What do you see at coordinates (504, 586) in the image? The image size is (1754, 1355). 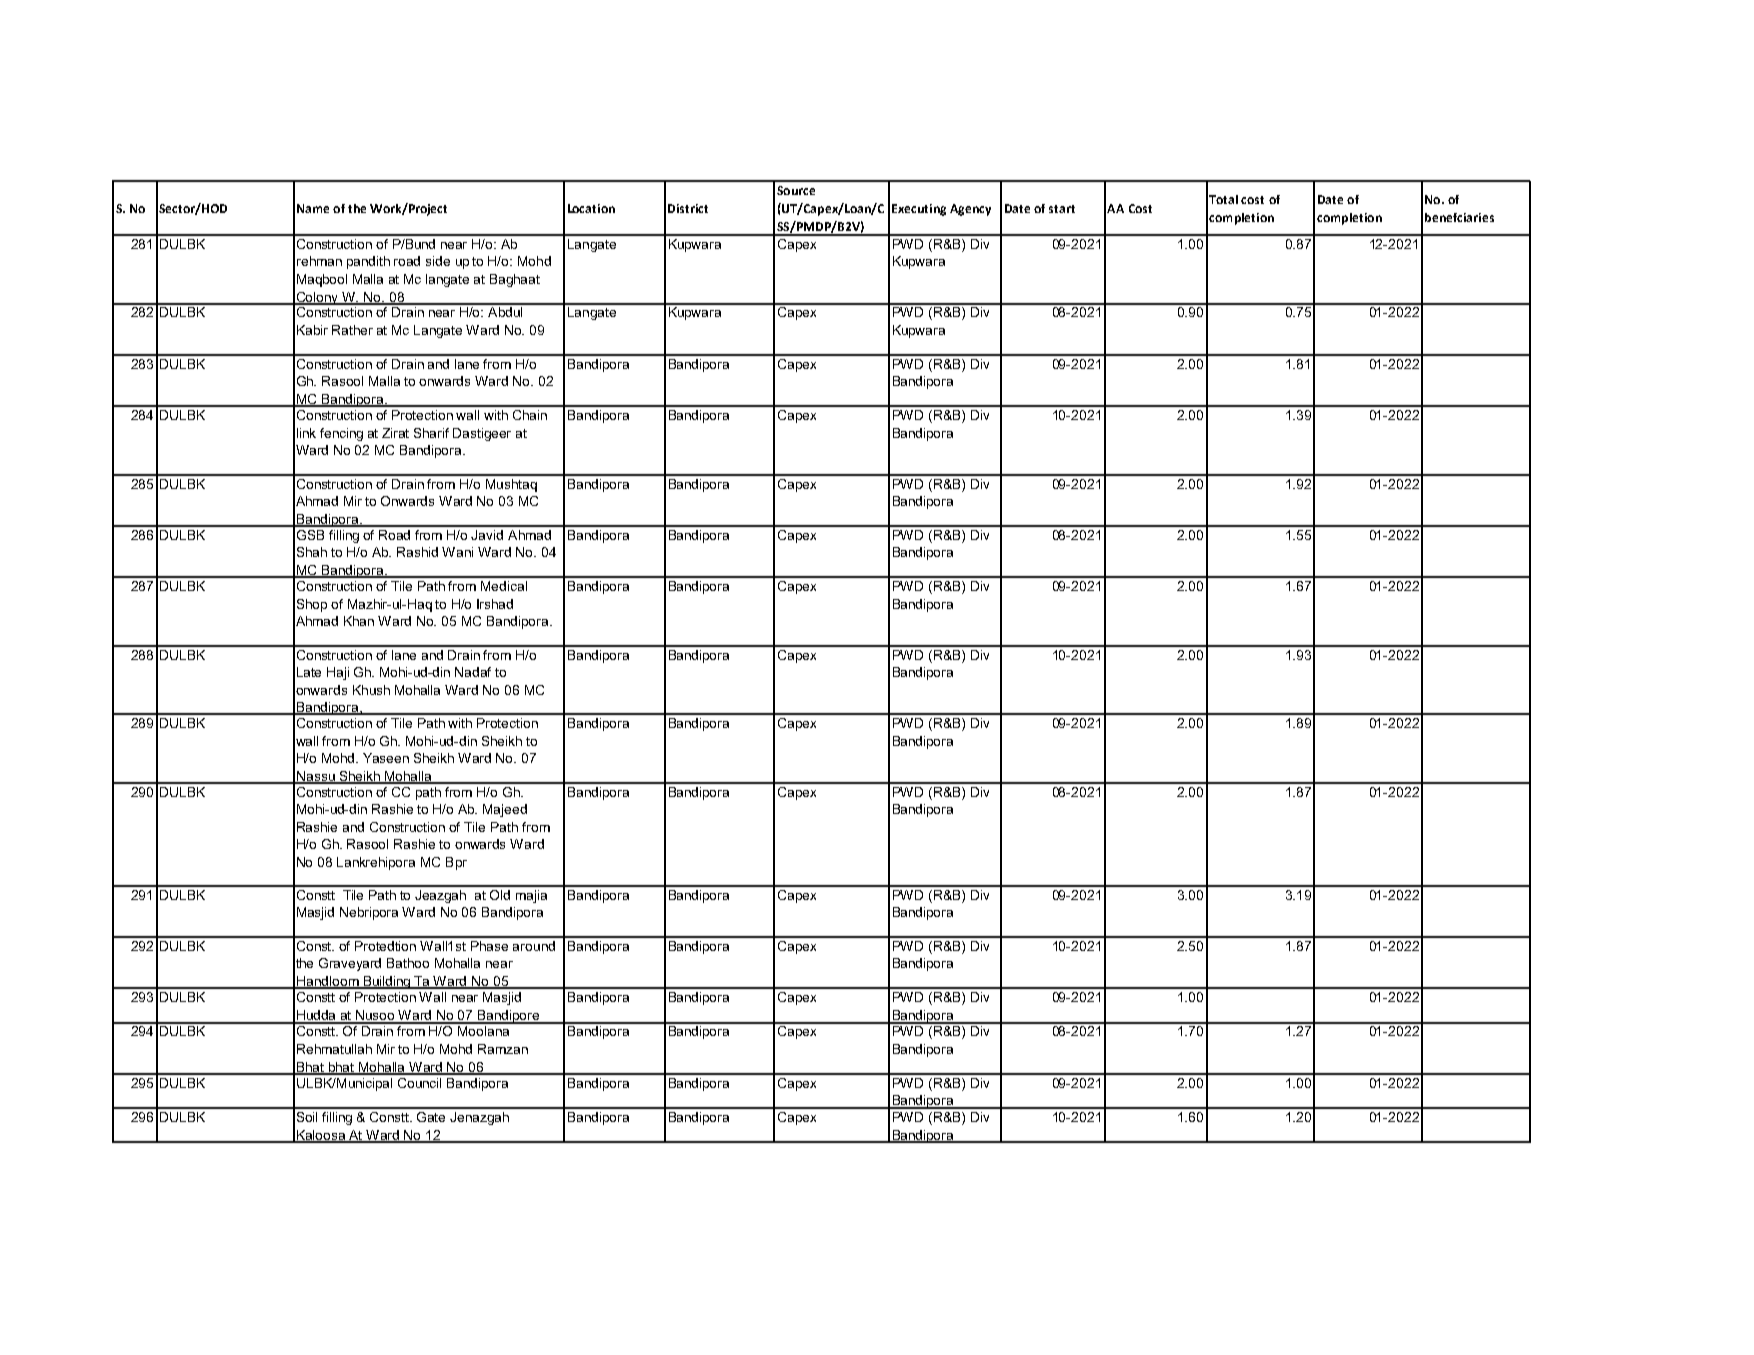 I see `Medical` at bounding box center [504, 586].
